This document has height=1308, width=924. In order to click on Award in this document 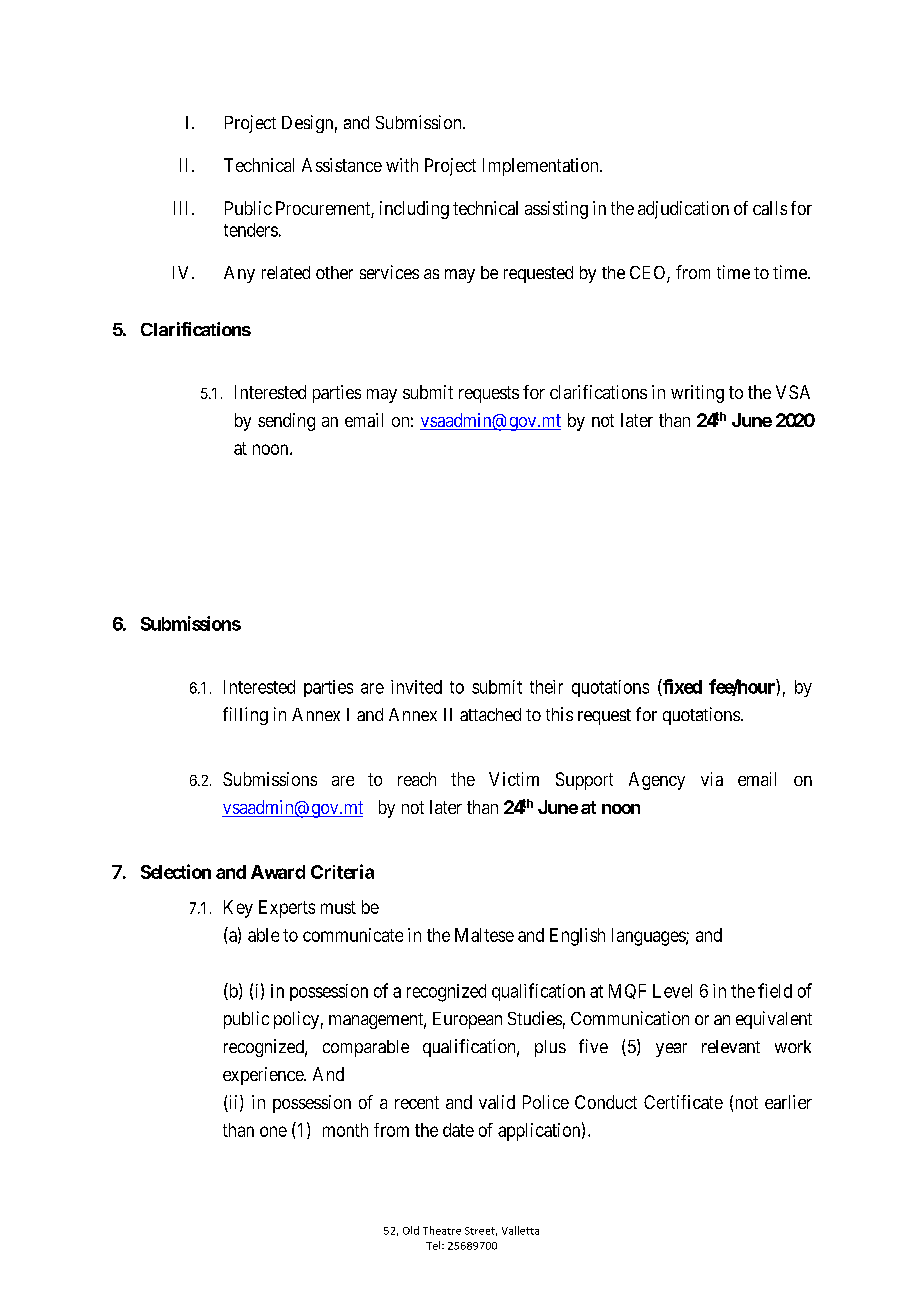, I will do `click(278, 872)`.
